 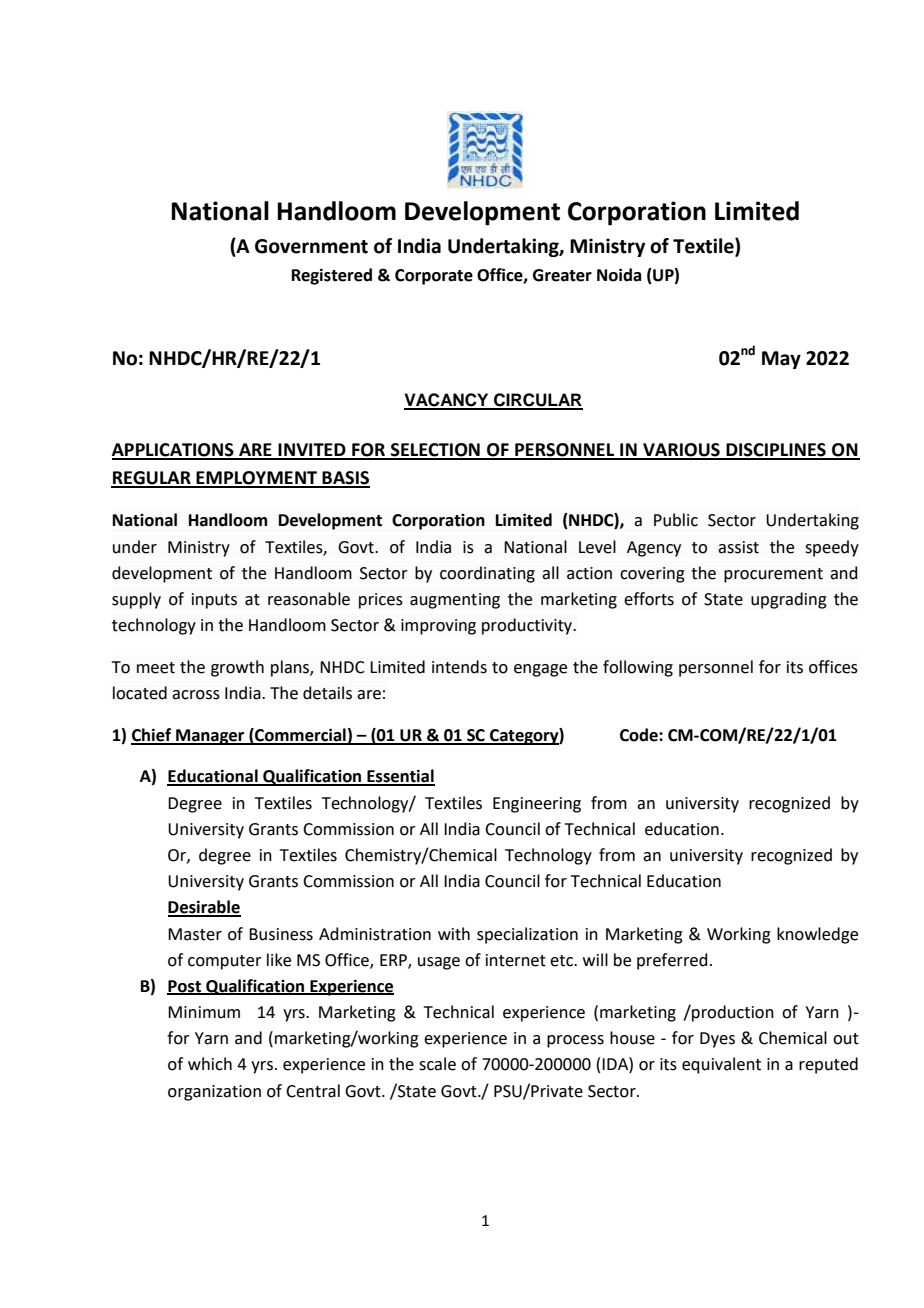 What do you see at coordinates (210, 1064) in the screenshot?
I see `which` at bounding box center [210, 1064].
